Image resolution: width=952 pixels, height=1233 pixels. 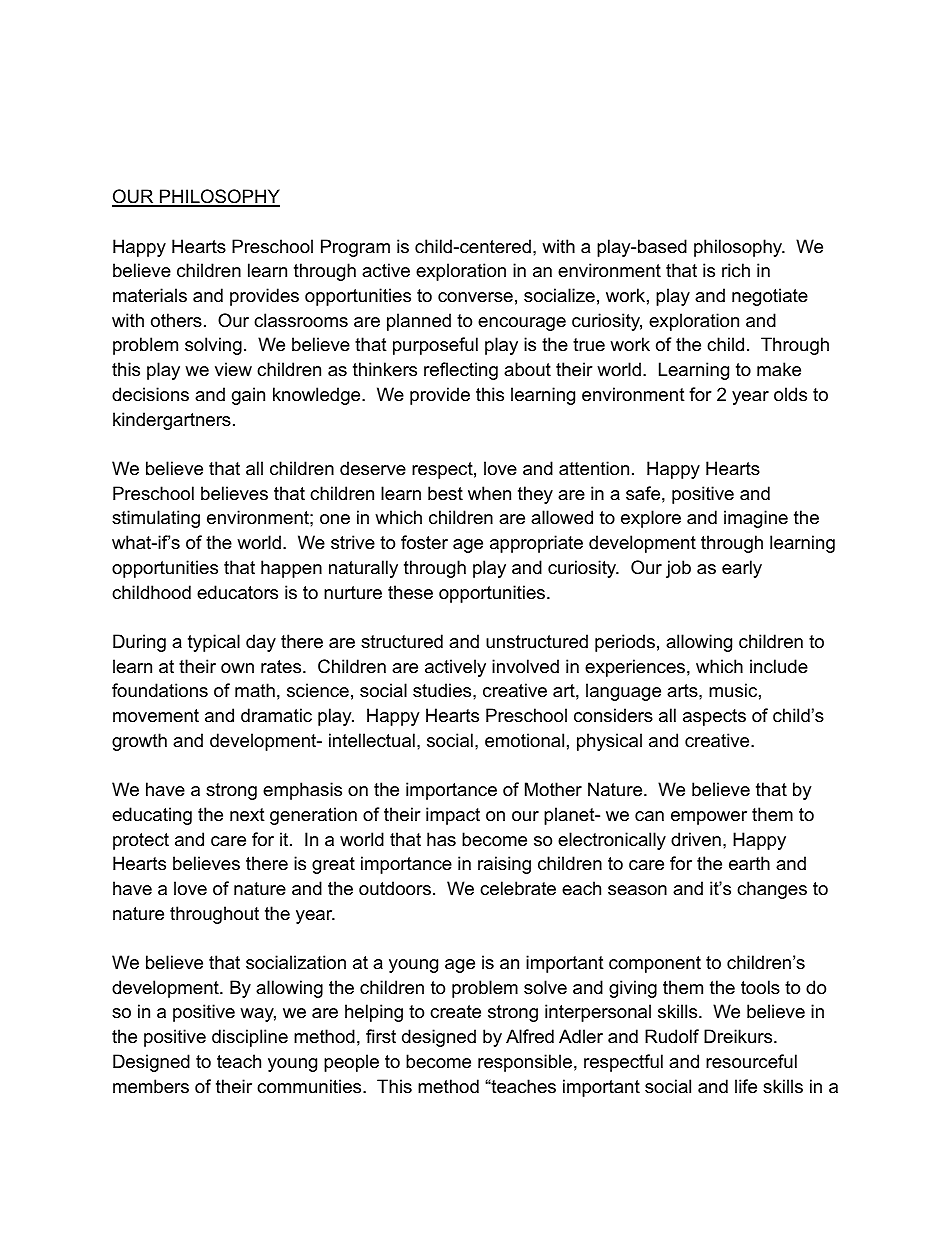 I want to click on materials, so click(x=150, y=295).
